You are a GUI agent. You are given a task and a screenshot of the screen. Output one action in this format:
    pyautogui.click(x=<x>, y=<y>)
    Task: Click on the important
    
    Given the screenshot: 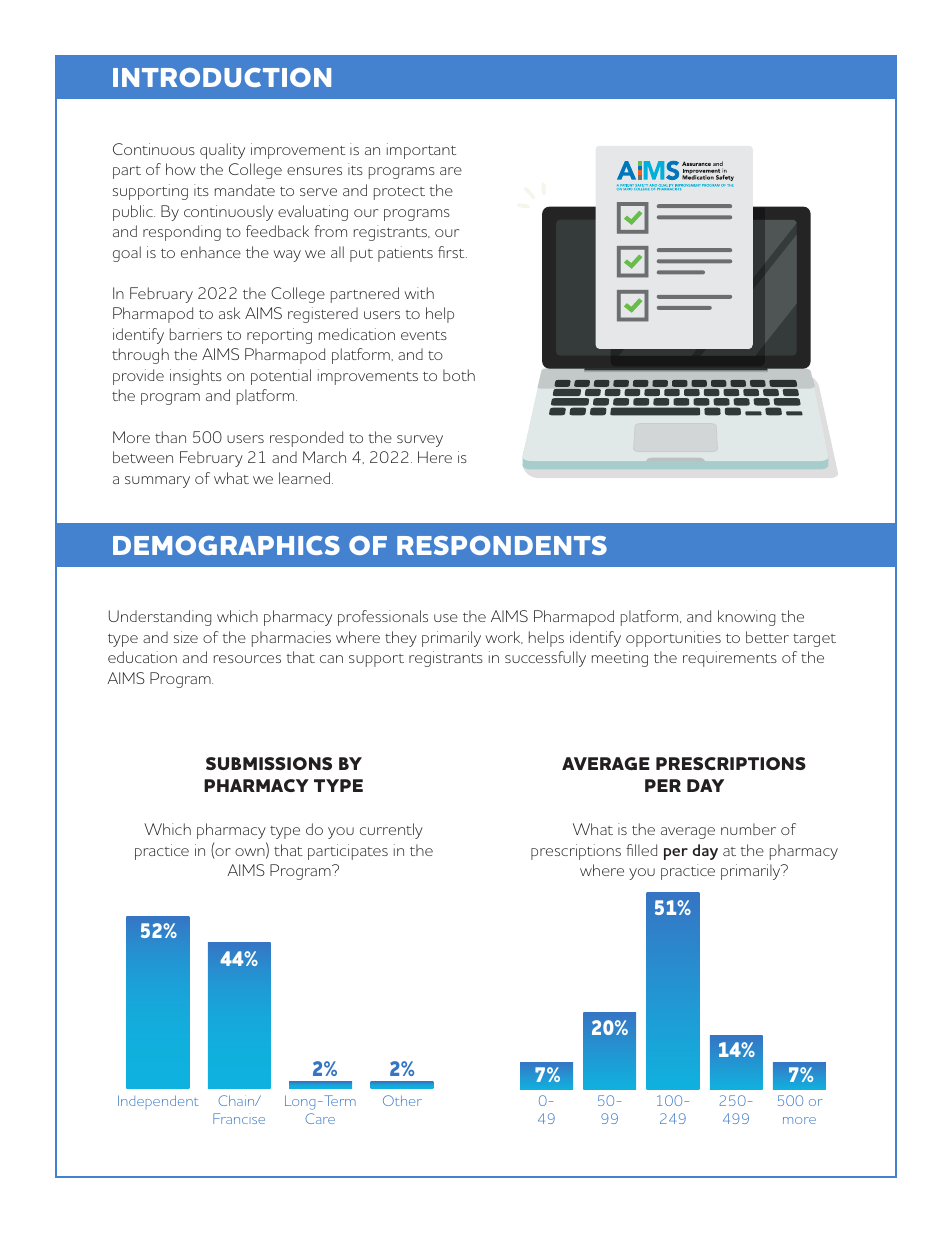 What is the action you would take?
    pyautogui.click(x=421, y=151)
